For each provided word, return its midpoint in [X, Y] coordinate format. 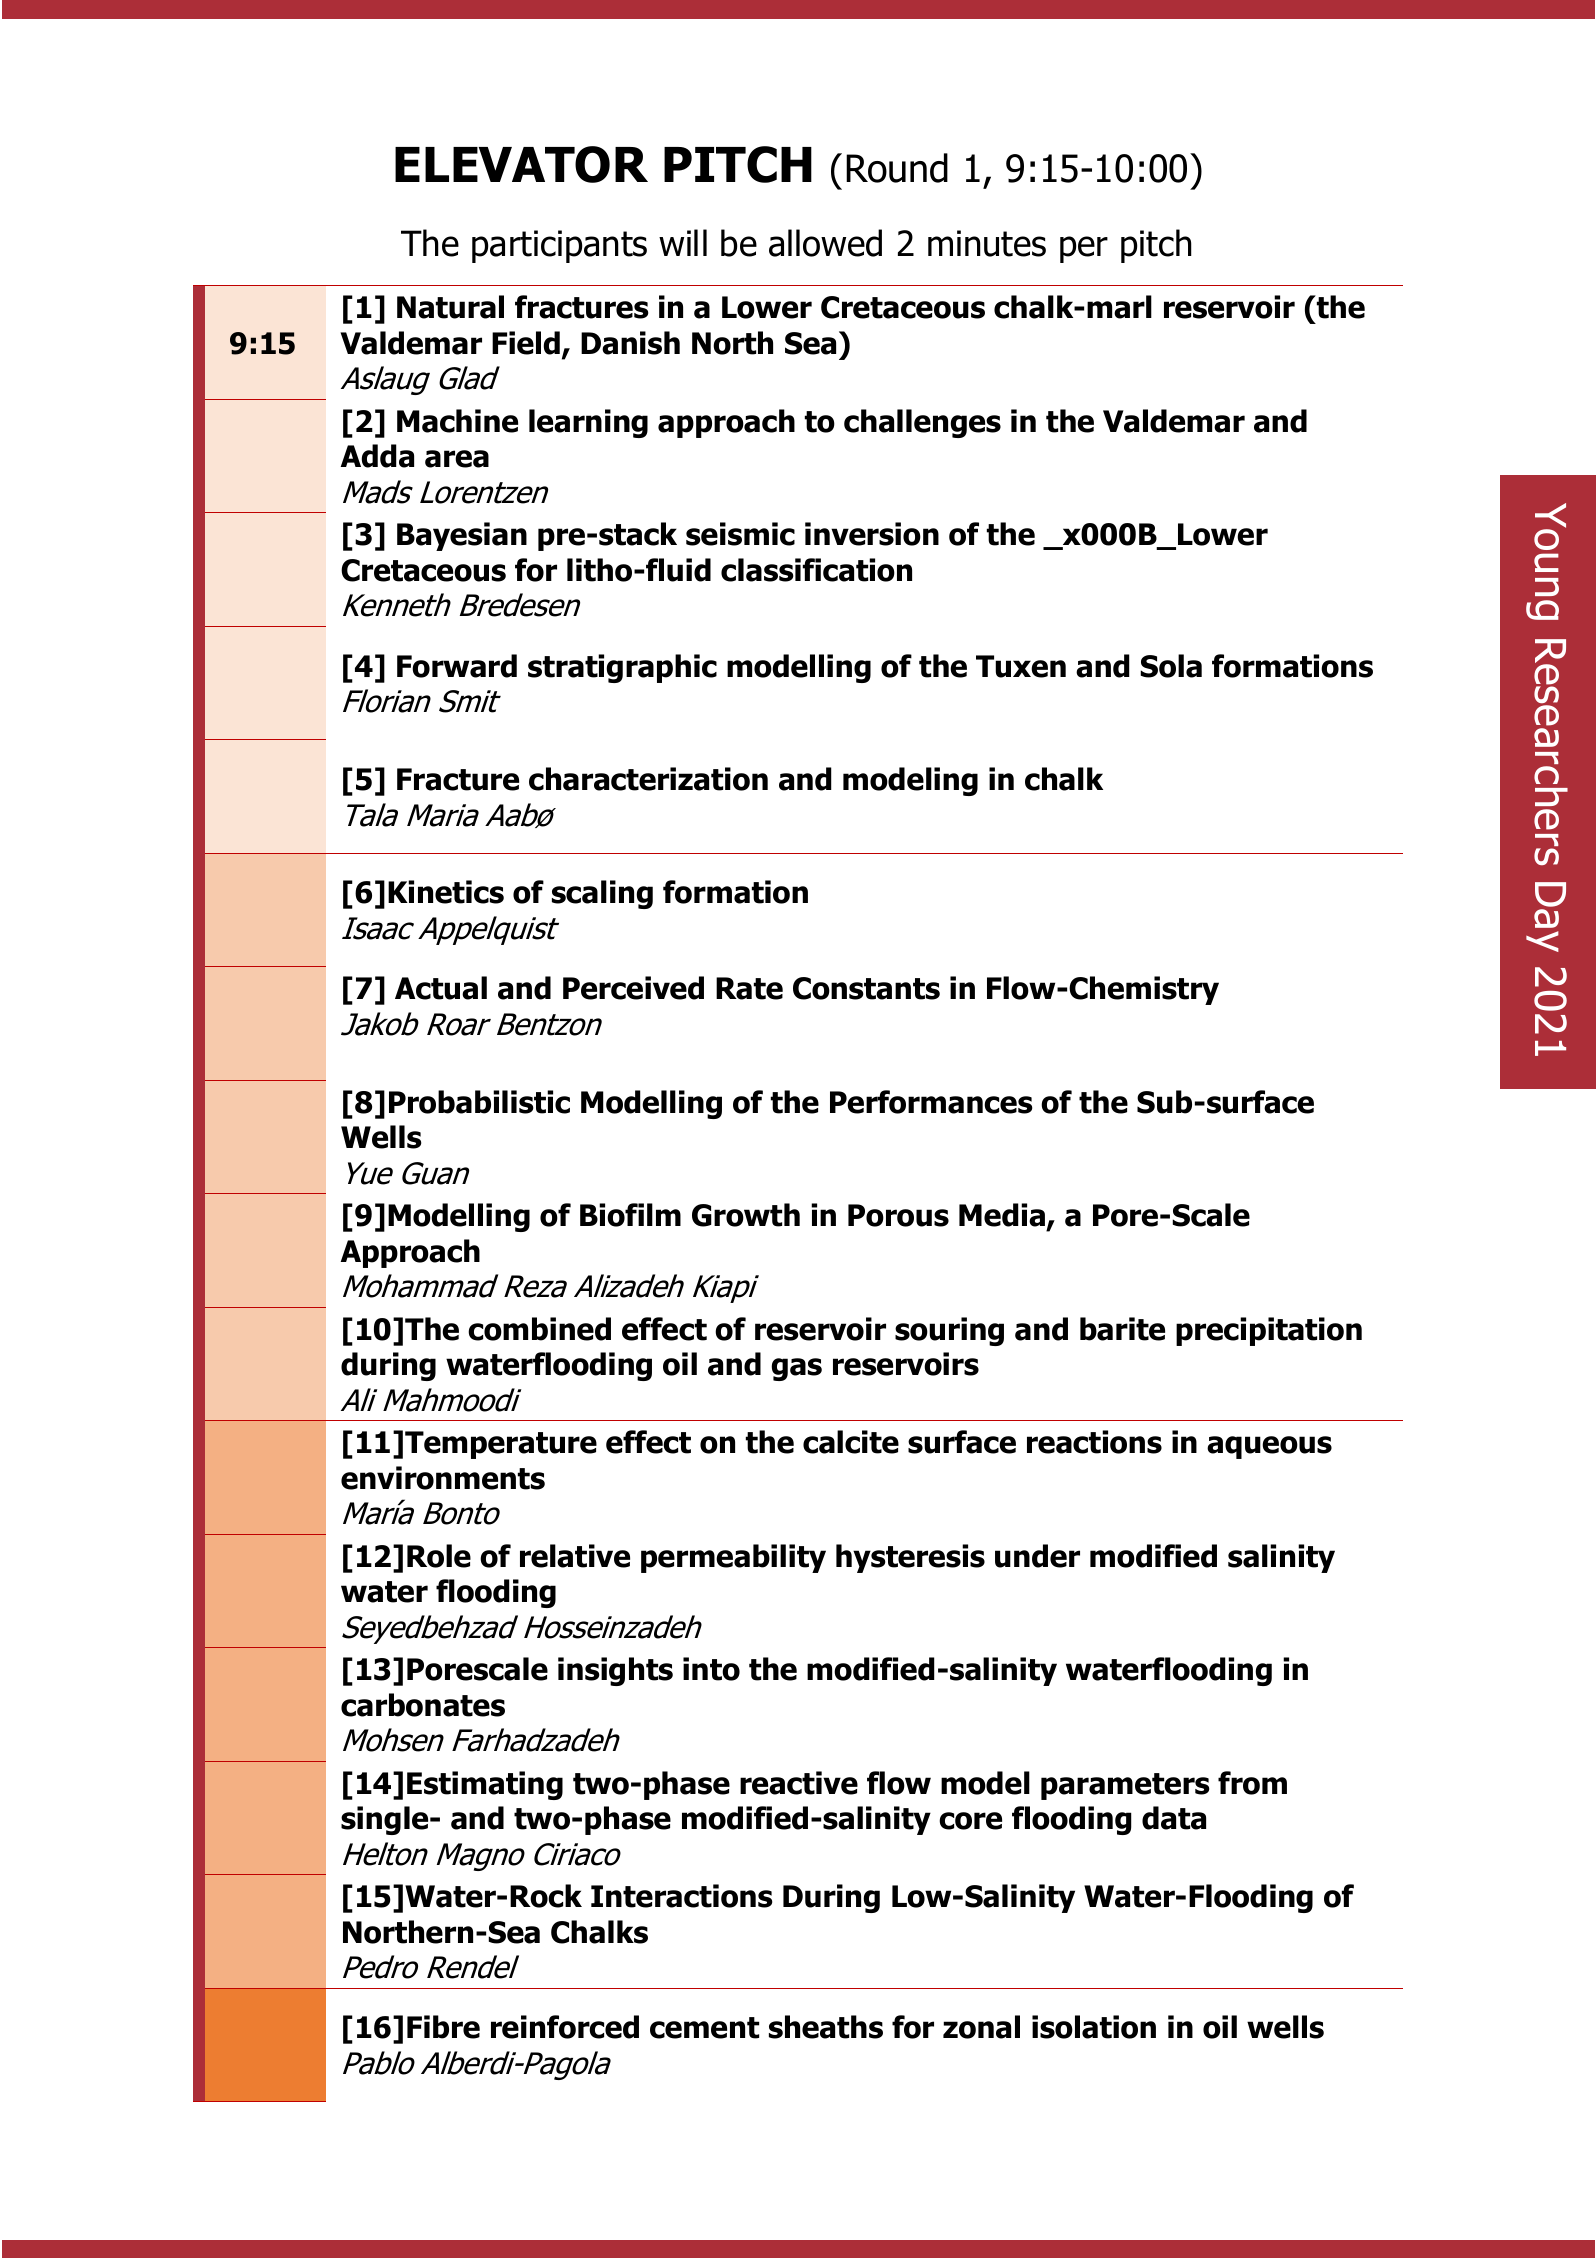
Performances [931, 1102]
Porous [898, 1215]
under [1037, 1556]
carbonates [423, 1705]
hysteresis [910, 1558]
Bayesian [462, 536]
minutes [987, 243]
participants [559, 246]
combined [539, 1329]
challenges [922, 423]
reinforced [565, 2027]
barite [1122, 1329]
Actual [441, 988]
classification [816, 570]
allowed [825, 243]
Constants [866, 988]
